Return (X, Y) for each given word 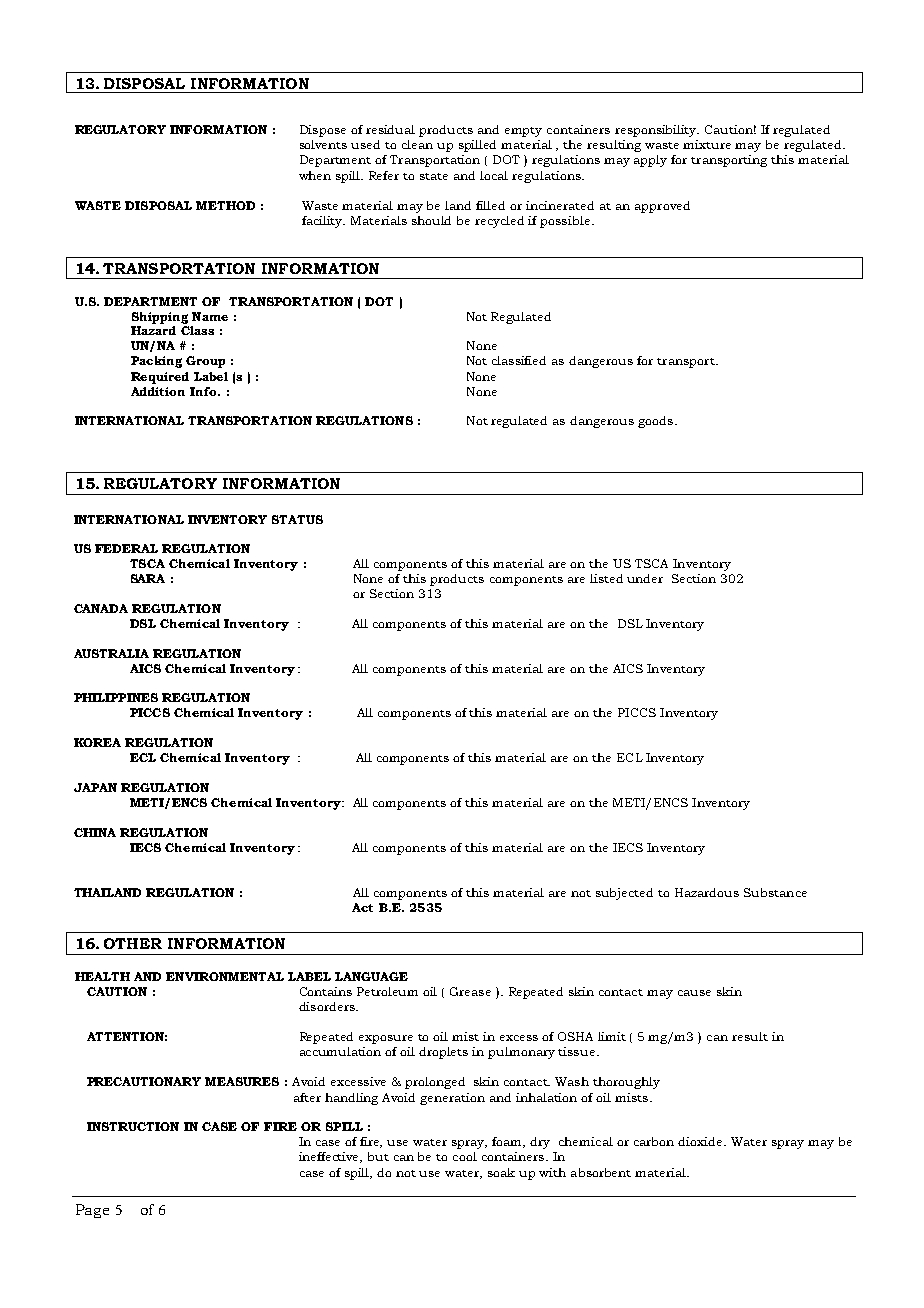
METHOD (225, 205)
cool (465, 1156)
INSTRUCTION (133, 1126)
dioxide (701, 1141)
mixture (707, 144)
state (434, 176)
